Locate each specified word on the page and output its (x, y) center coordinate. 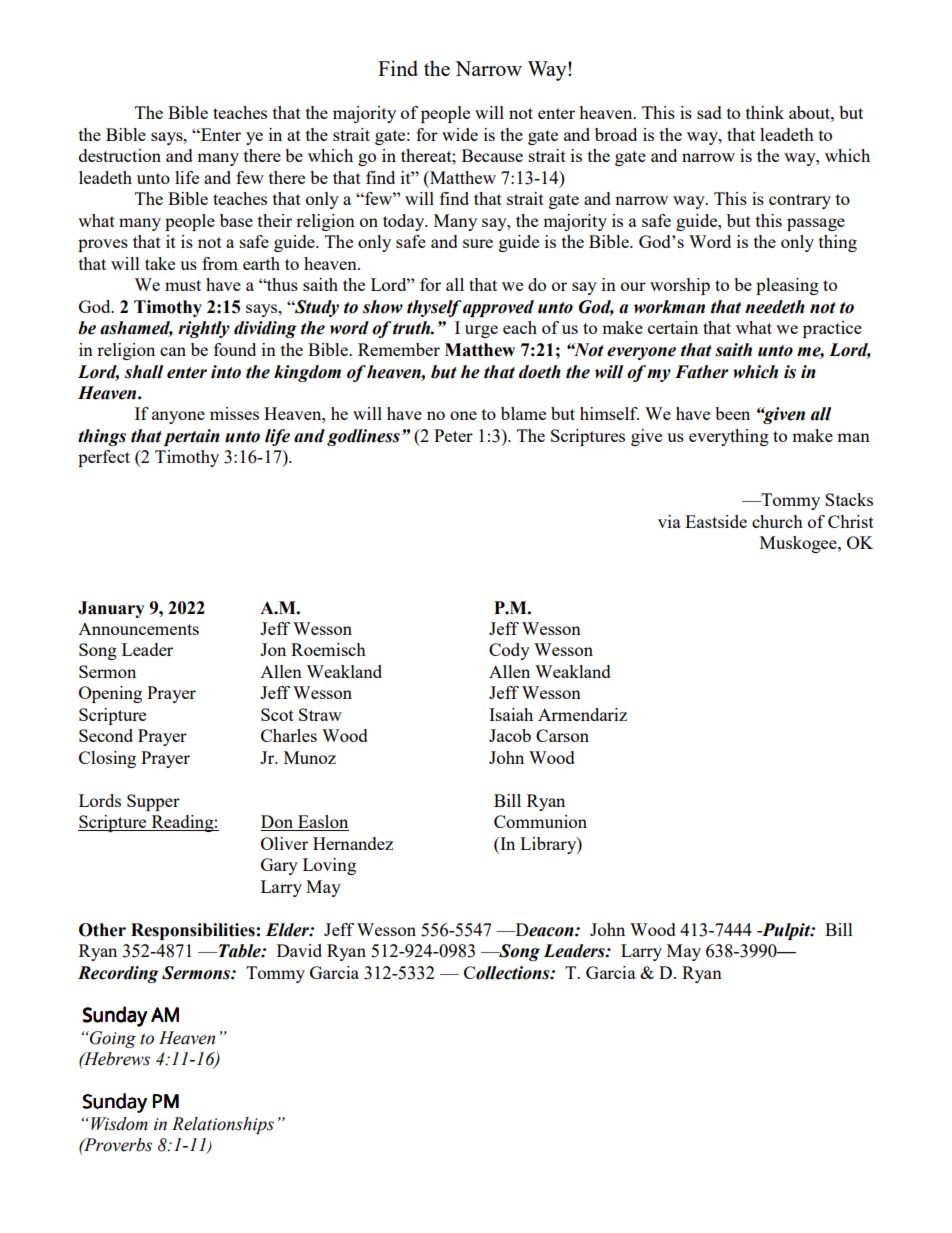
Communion (540, 821)
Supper (153, 802)
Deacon (544, 930)
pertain (192, 437)
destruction (120, 155)
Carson (562, 735)
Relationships (223, 1125)
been (732, 413)
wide (460, 134)
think (765, 112)
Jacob (510, 735)
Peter (453, 435)
